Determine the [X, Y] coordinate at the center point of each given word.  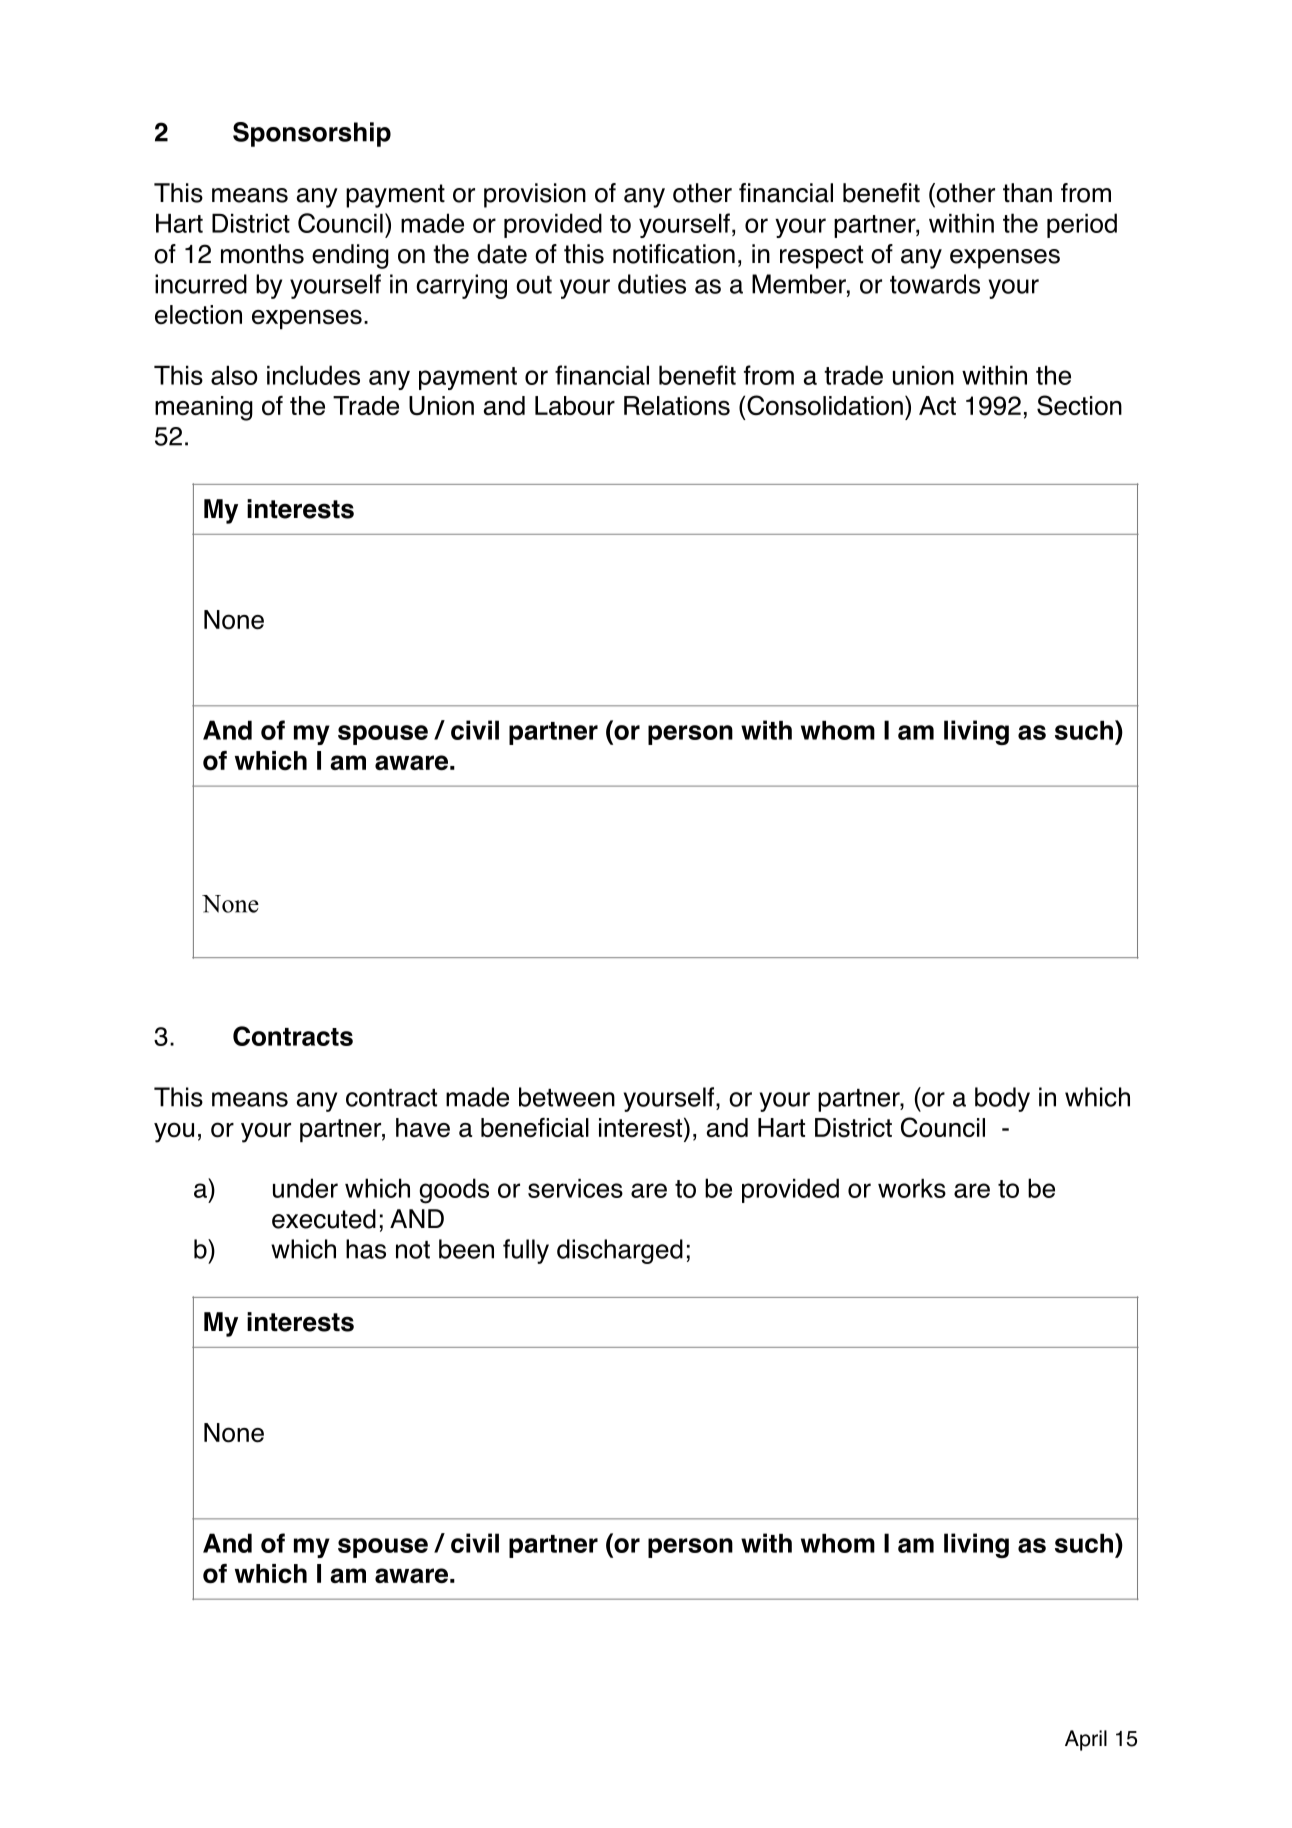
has [366, 1249]
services [575, 1188]
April [1086, 1740]
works [912, 1188]
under [305, 1188]
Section [1079, 405]
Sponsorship [312, 134]
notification [674, 254]
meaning [204, 408]
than [1027, 193]
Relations [677, 406]
